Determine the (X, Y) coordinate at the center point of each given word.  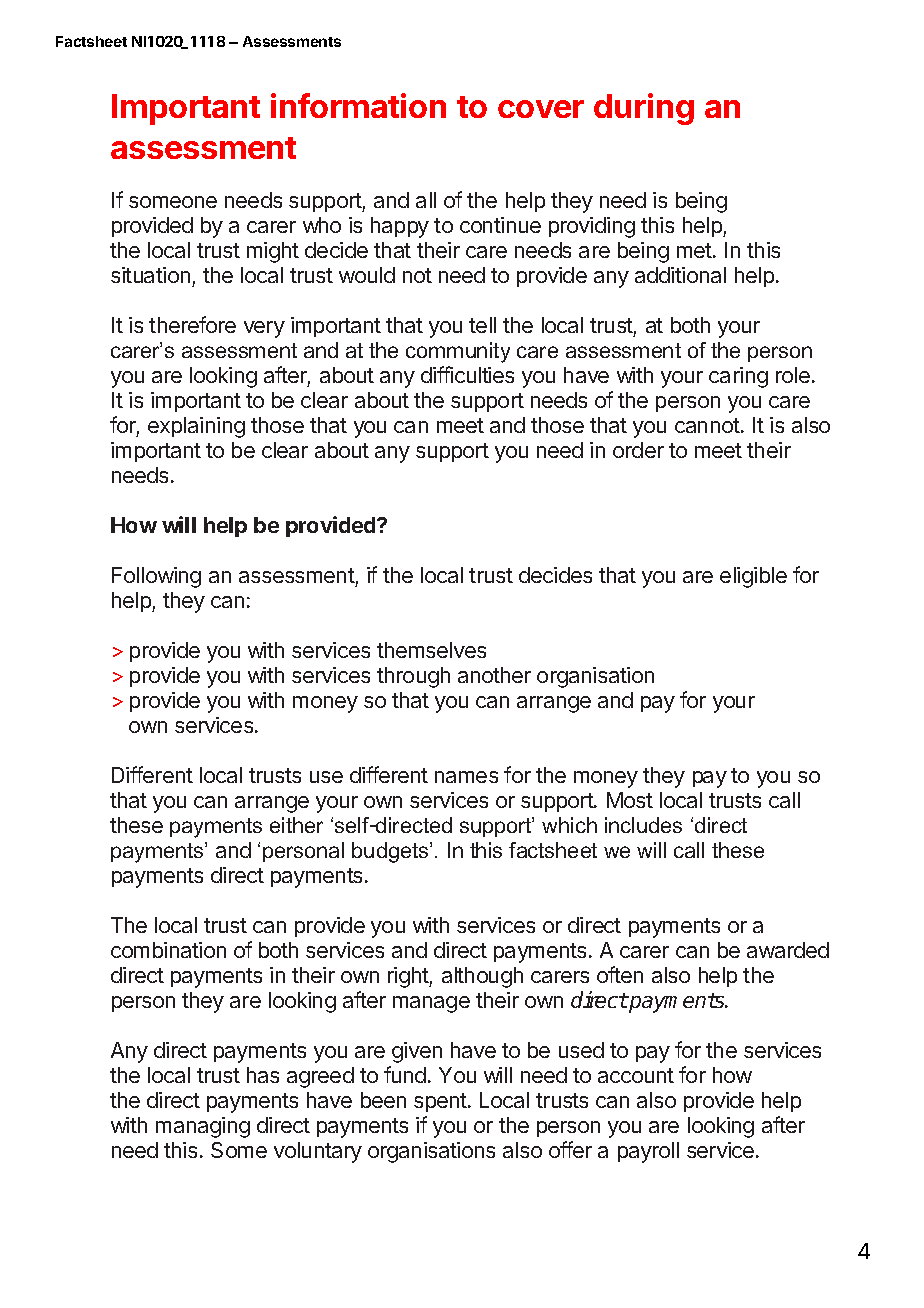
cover (541, 109)
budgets (391, 852)
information (358, 105)
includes (643, 825)
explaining (196, 427)
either (296, 825)
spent (440, 1102)
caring (738, 377)
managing (203, 1127)
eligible (753, 577)
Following (156, 577)
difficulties (467, 374)
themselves (431, 650)
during (644, 109)
